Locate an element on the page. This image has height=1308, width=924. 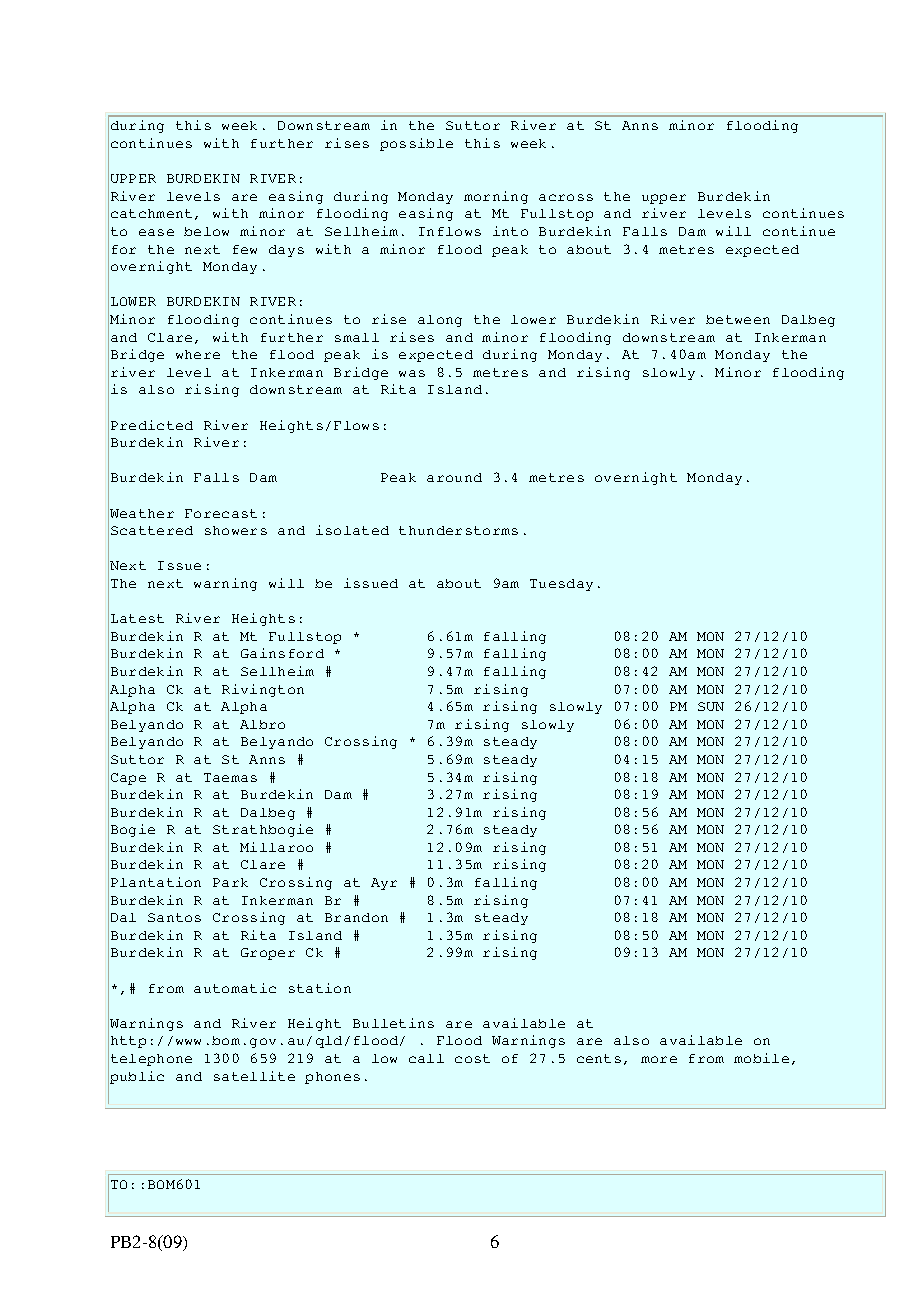
catchment is located at coordinates (151, 213).
